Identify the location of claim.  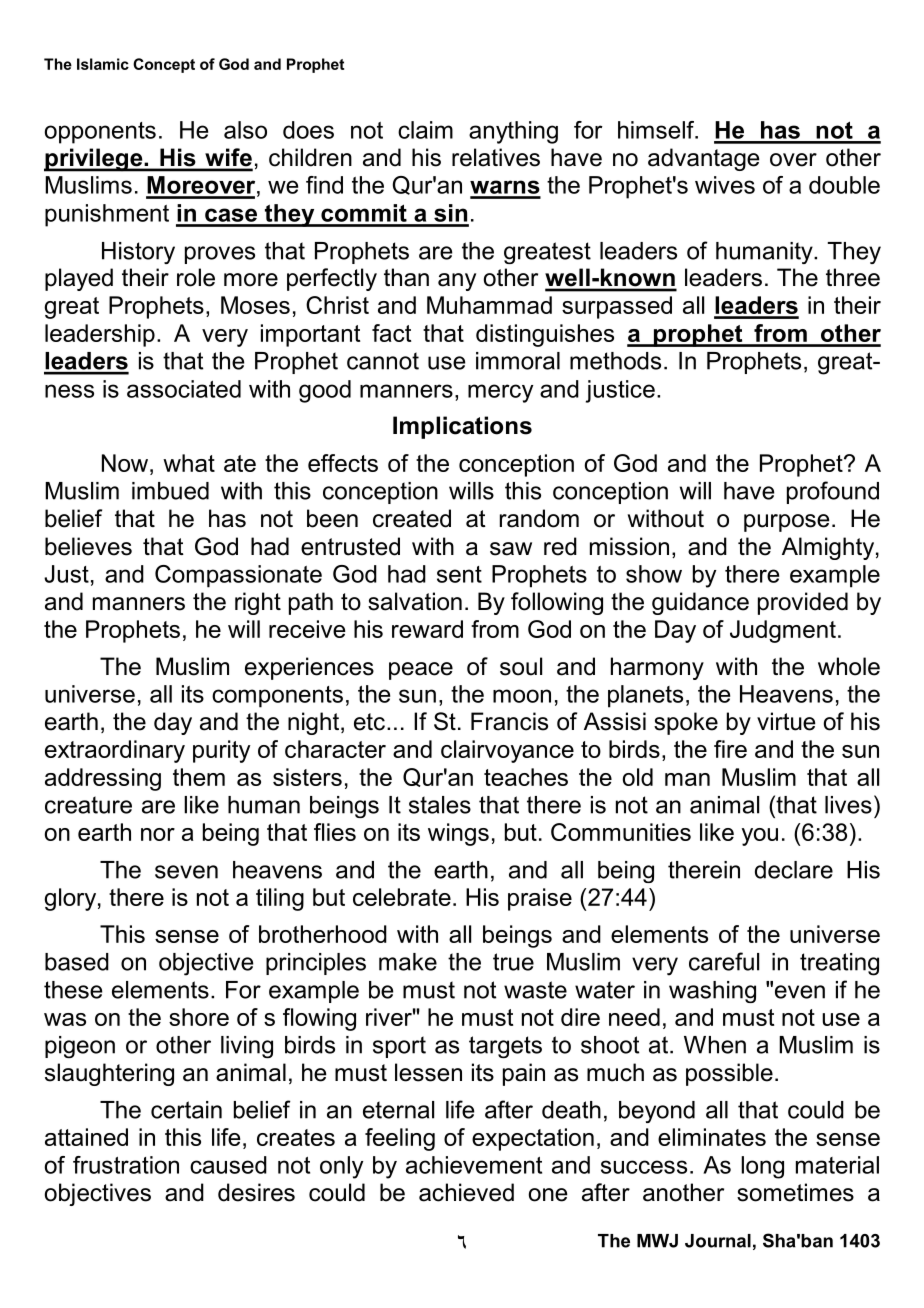
(425, 130).
